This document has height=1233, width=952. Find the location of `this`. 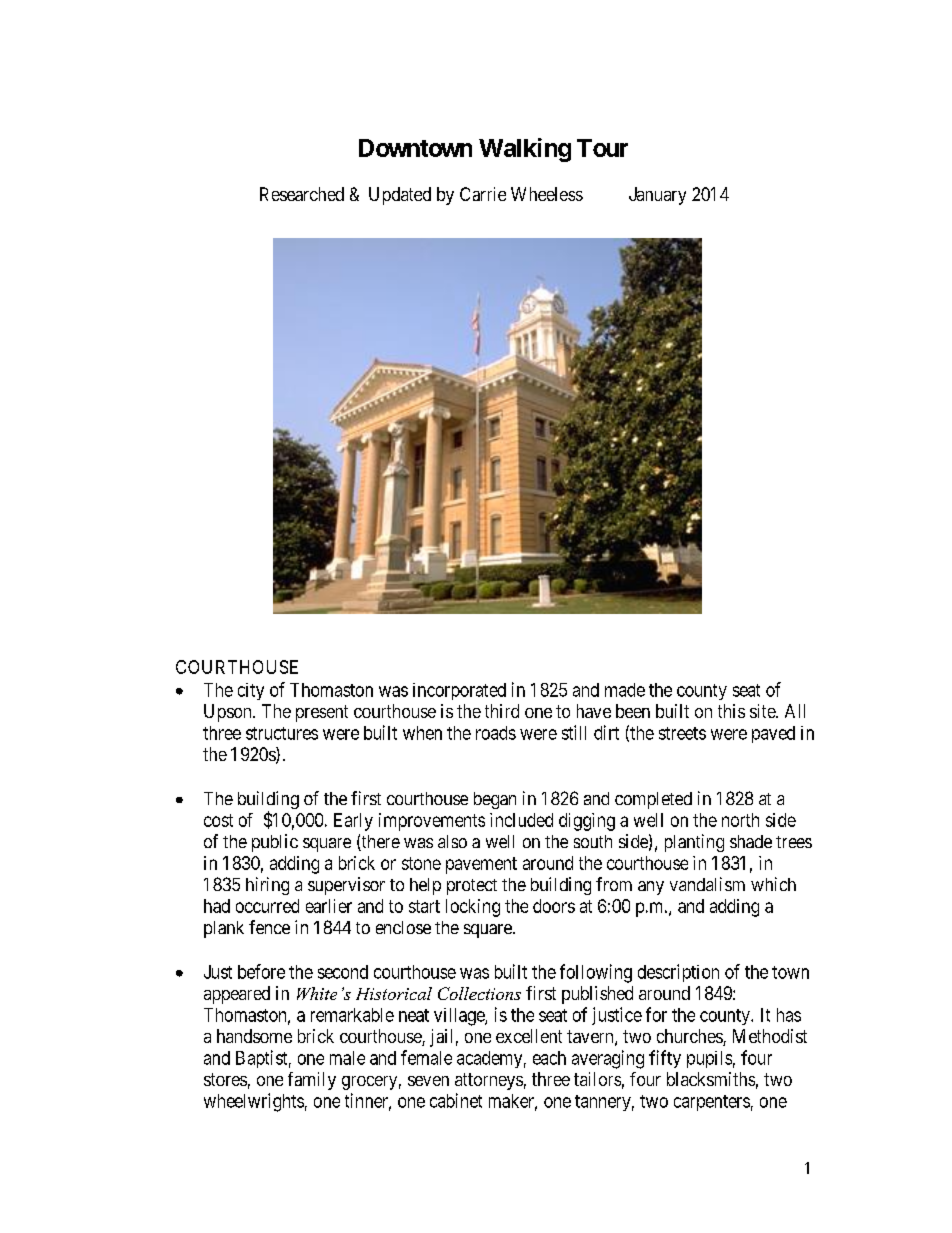

this is located at coordinates (731, 711).
